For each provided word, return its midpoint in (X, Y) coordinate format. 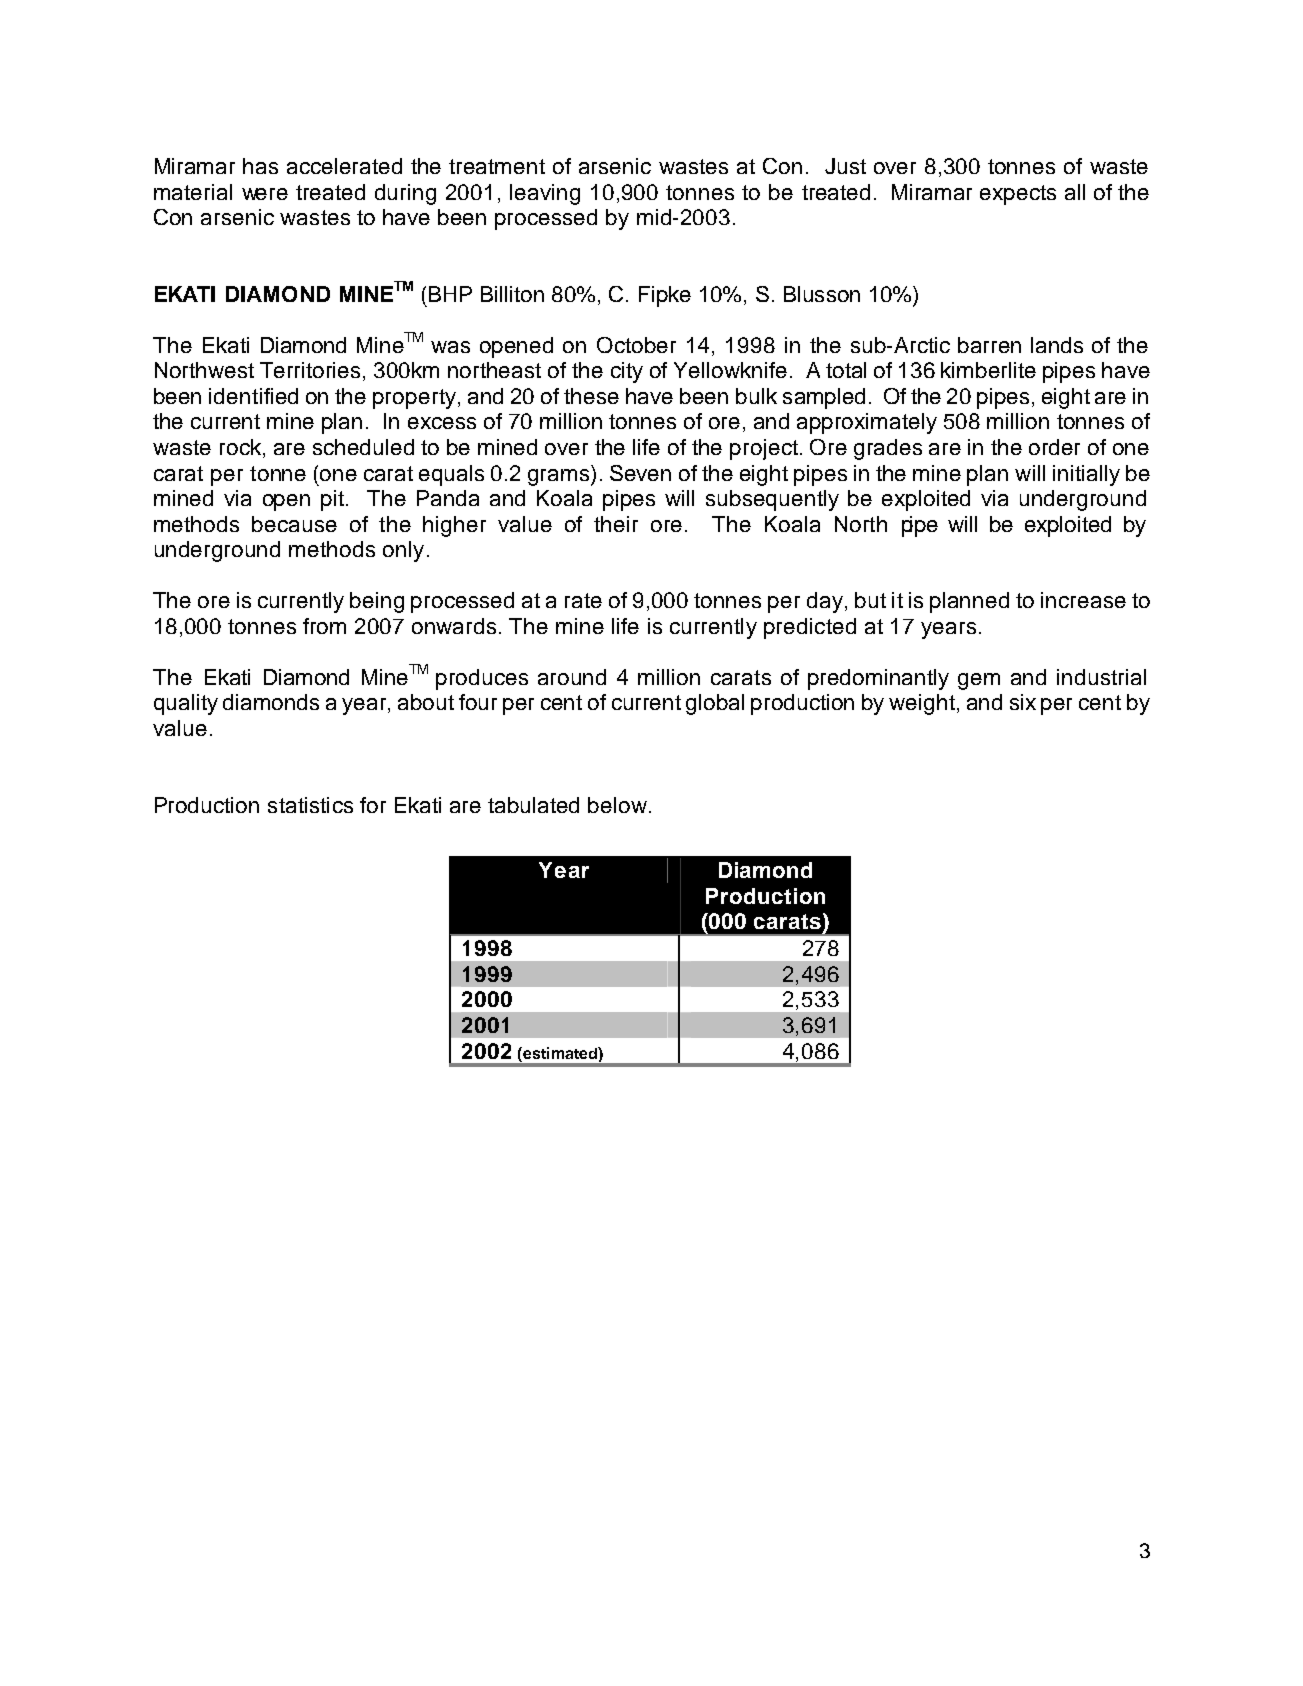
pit (334, 500)
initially (1086, 475)
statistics (310, 805)
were (265, 194)
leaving (545, 194)
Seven (640, 473)
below (617, 805)
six (1023, 702)
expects (1018, 195)
